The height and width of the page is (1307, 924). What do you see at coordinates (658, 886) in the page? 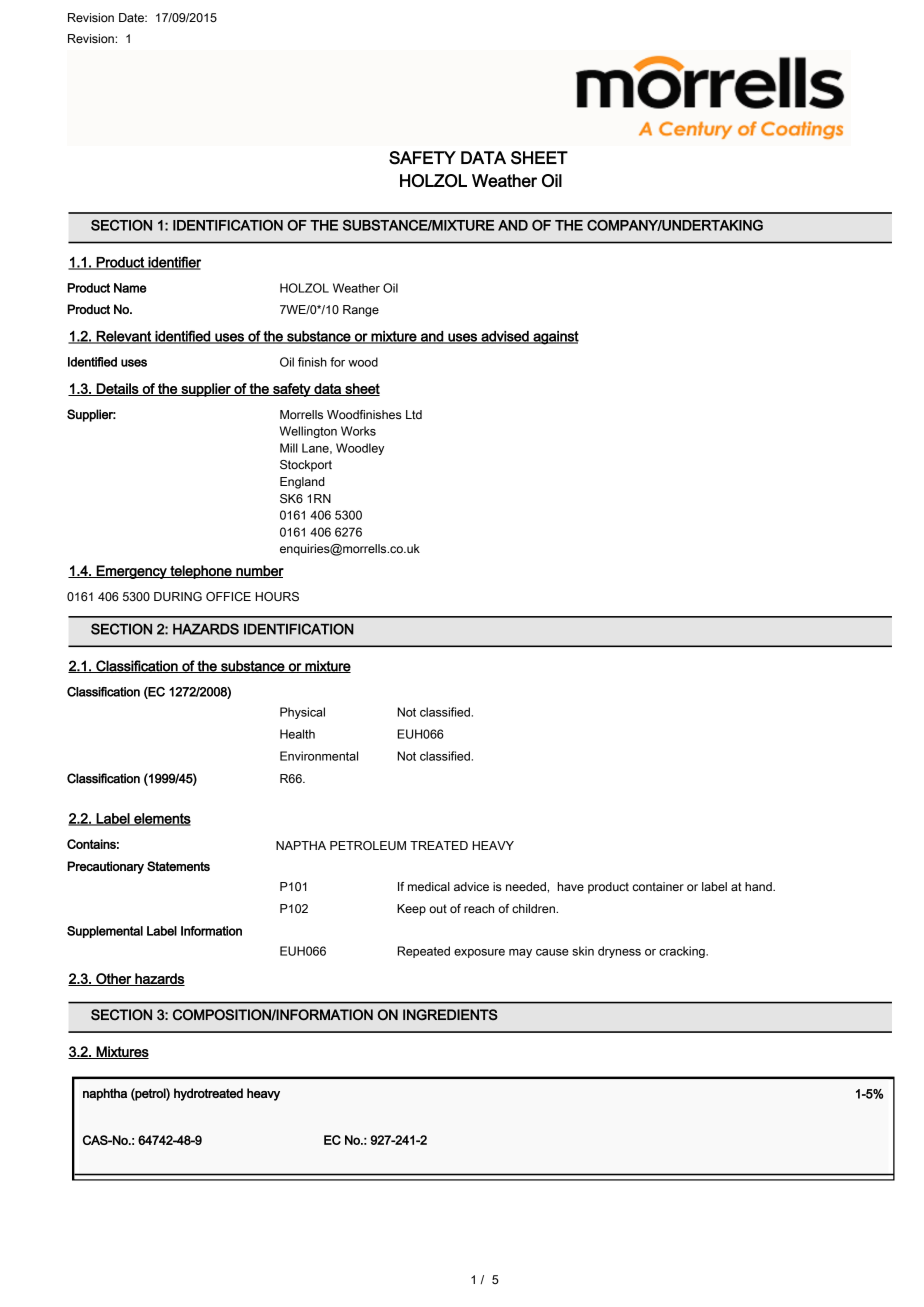
I see `container` at bounding box center [658, 886].
